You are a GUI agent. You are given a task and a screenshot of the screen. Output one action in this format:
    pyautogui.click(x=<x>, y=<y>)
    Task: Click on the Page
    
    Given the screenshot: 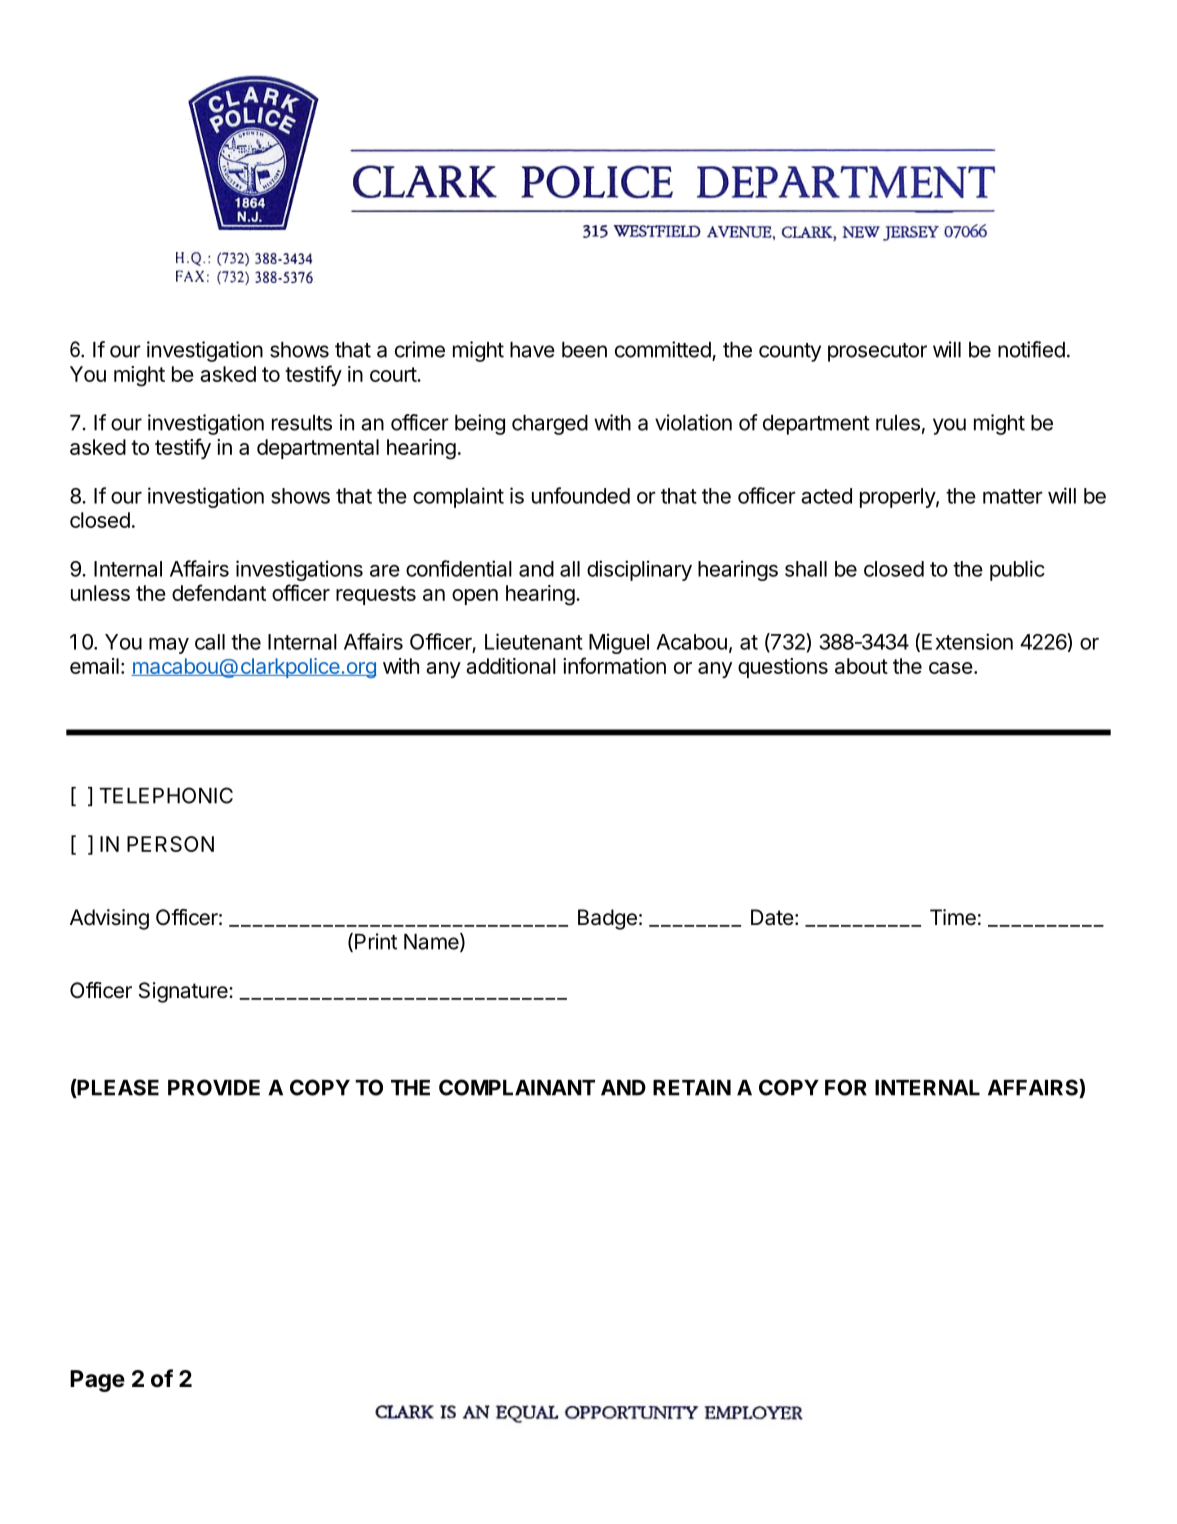 What is the action you would take?
    pyautogui.click(x=97, y=1381)
